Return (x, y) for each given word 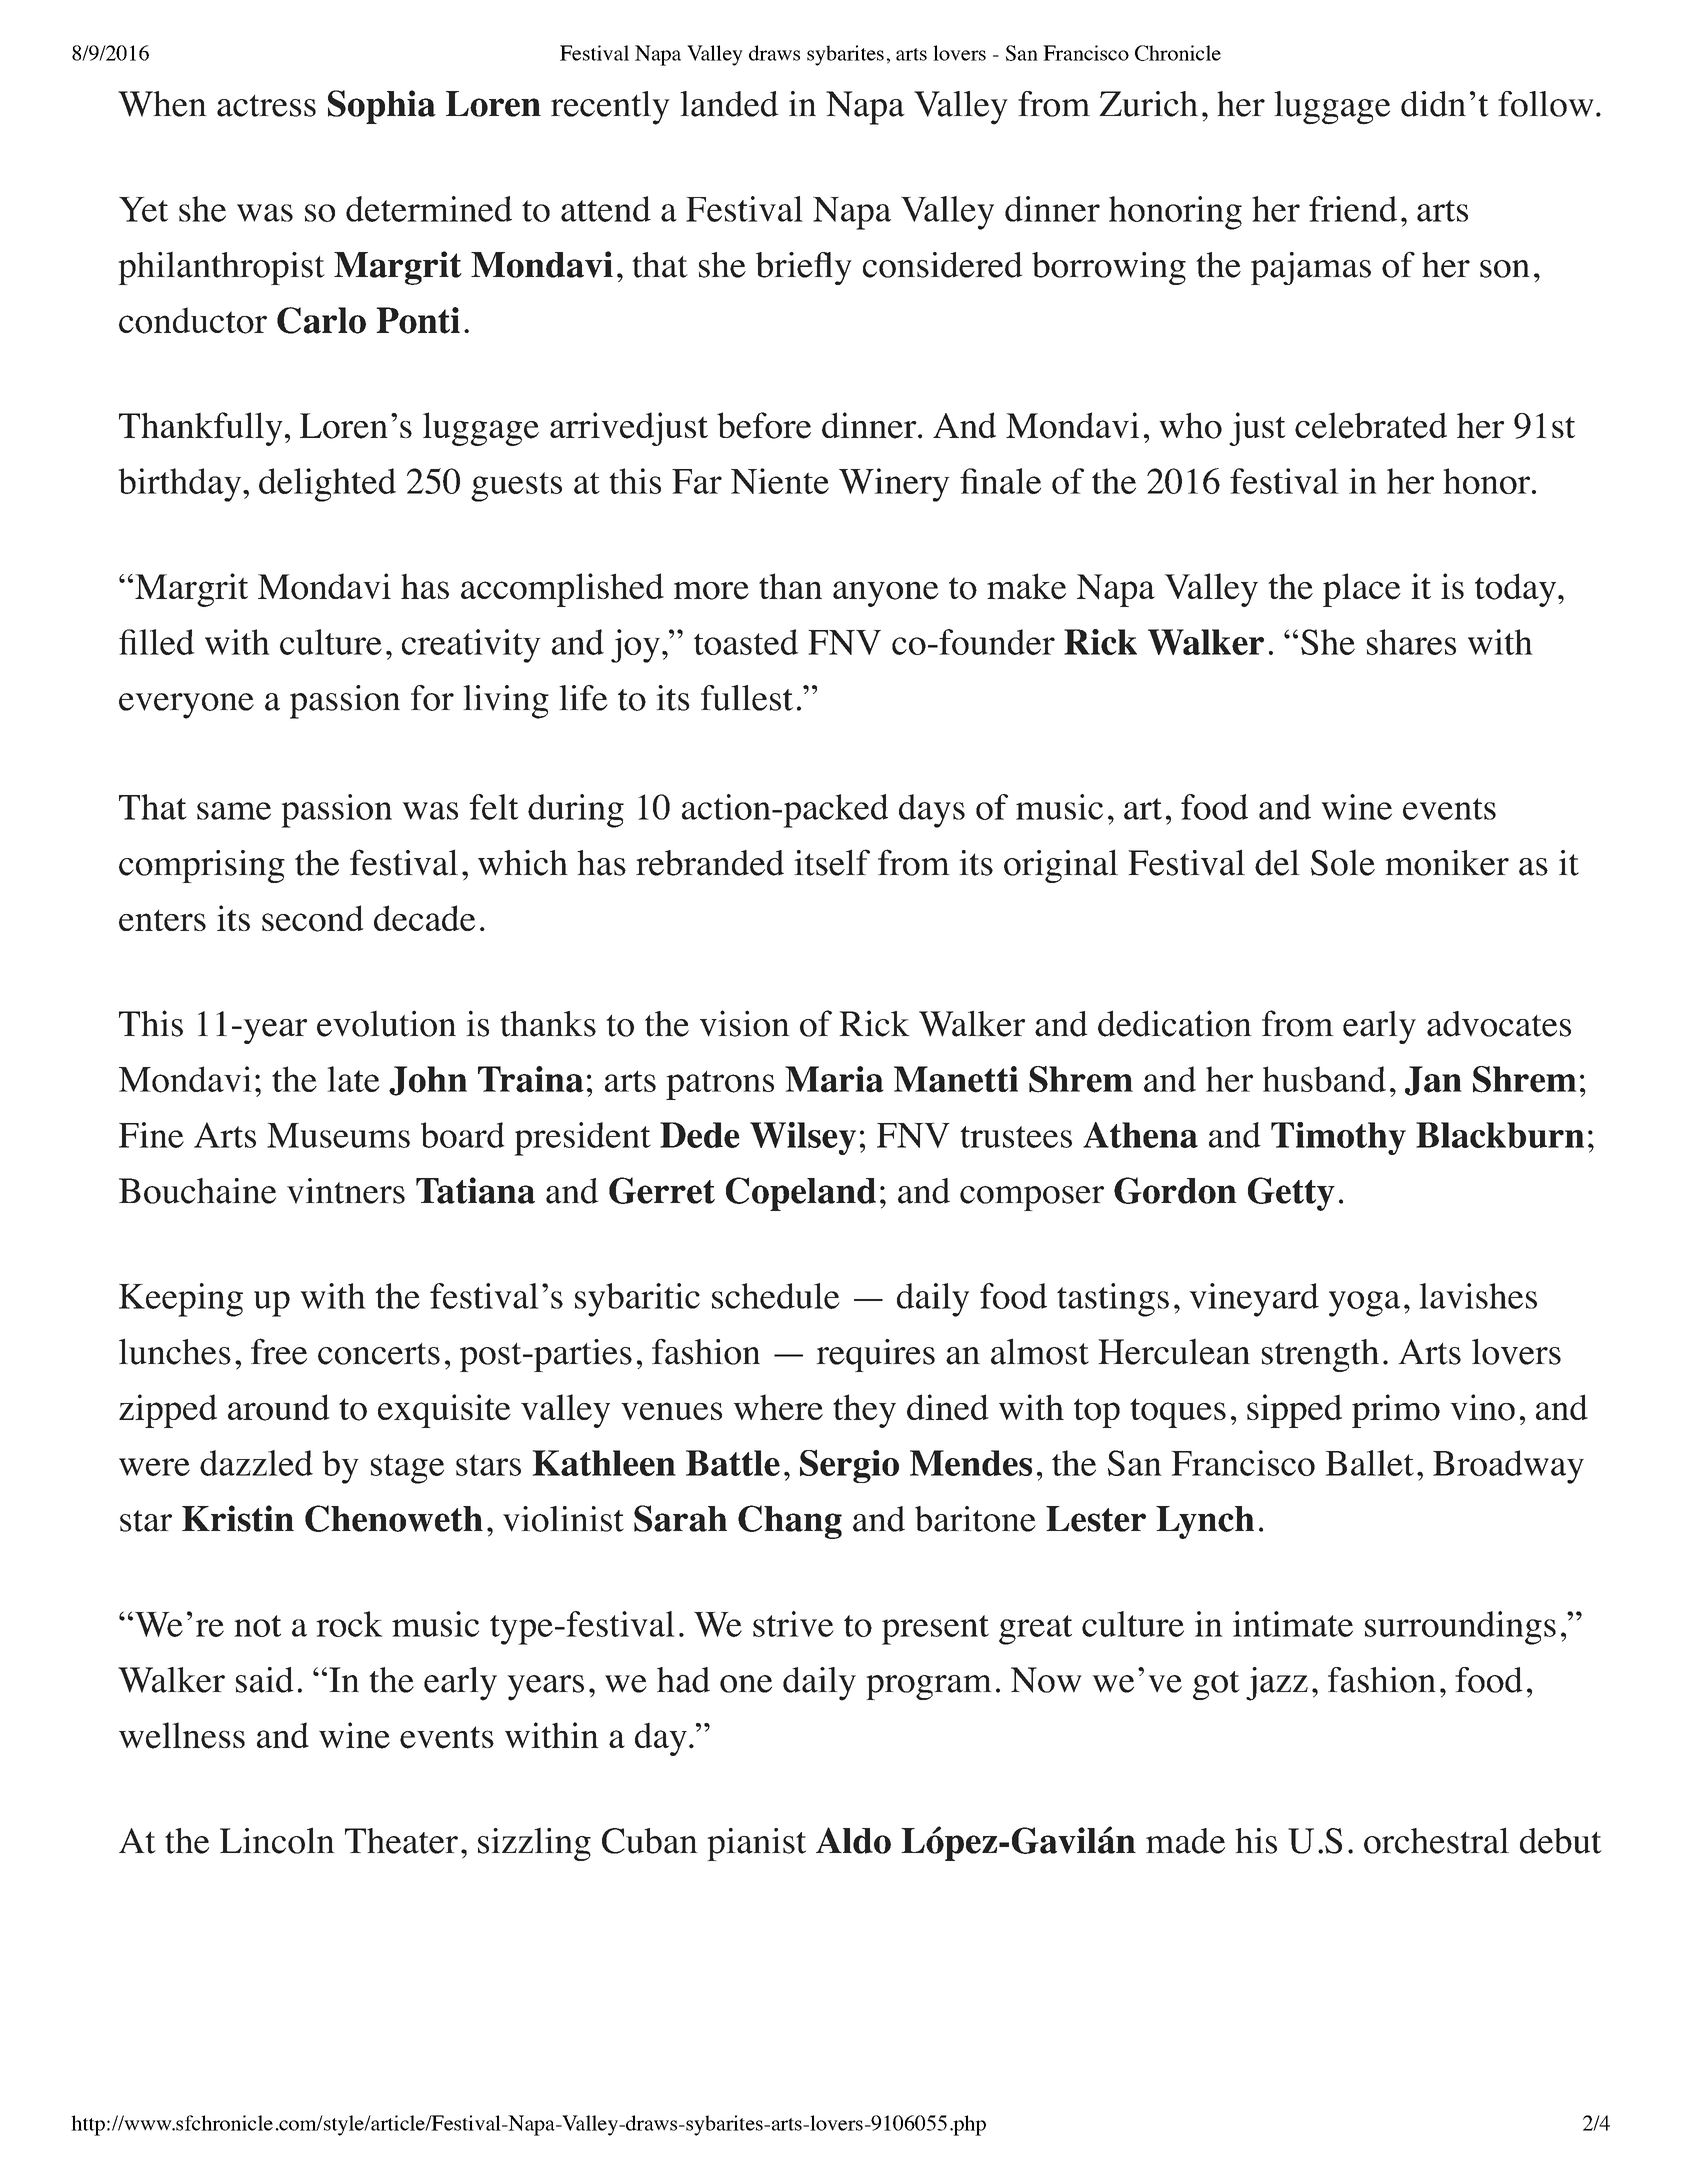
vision (745, 1023)
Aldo (853, 1840)
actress (266, 105)
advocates (1499, 1024)
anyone (886, 594)
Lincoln (277, 1840)
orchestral (1436, 1840)
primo (1396, 1411)
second (313, 918)
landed (729, 104)
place (1362, 590)
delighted (327, 485)
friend (1353, 209)
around (279, 1407)
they (864, 1411)
